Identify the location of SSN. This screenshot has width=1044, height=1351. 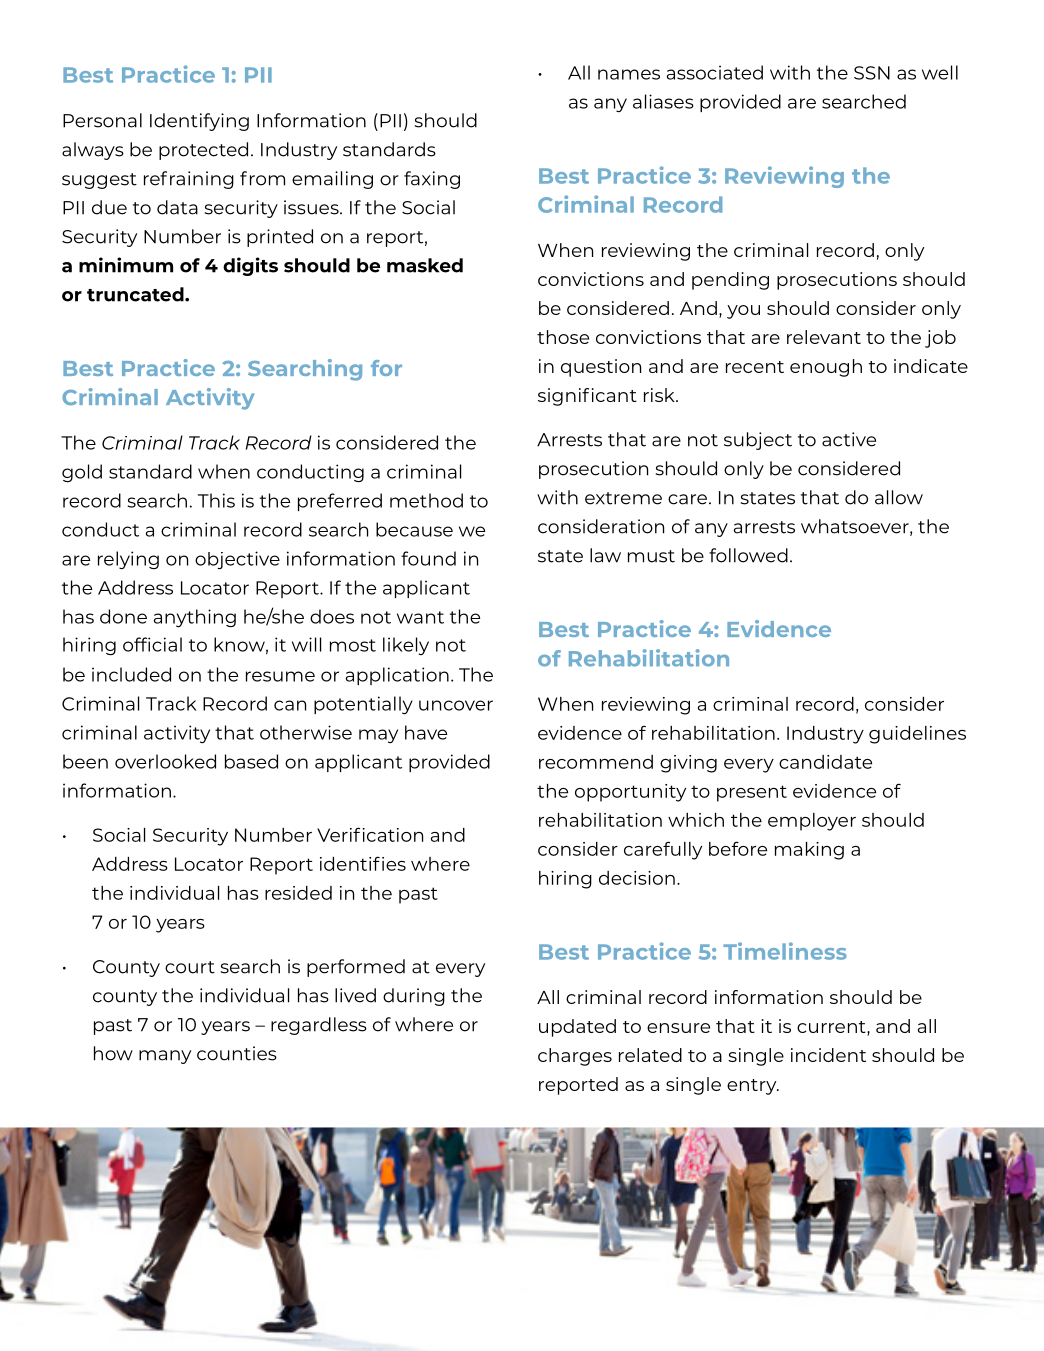
(872, 73).
